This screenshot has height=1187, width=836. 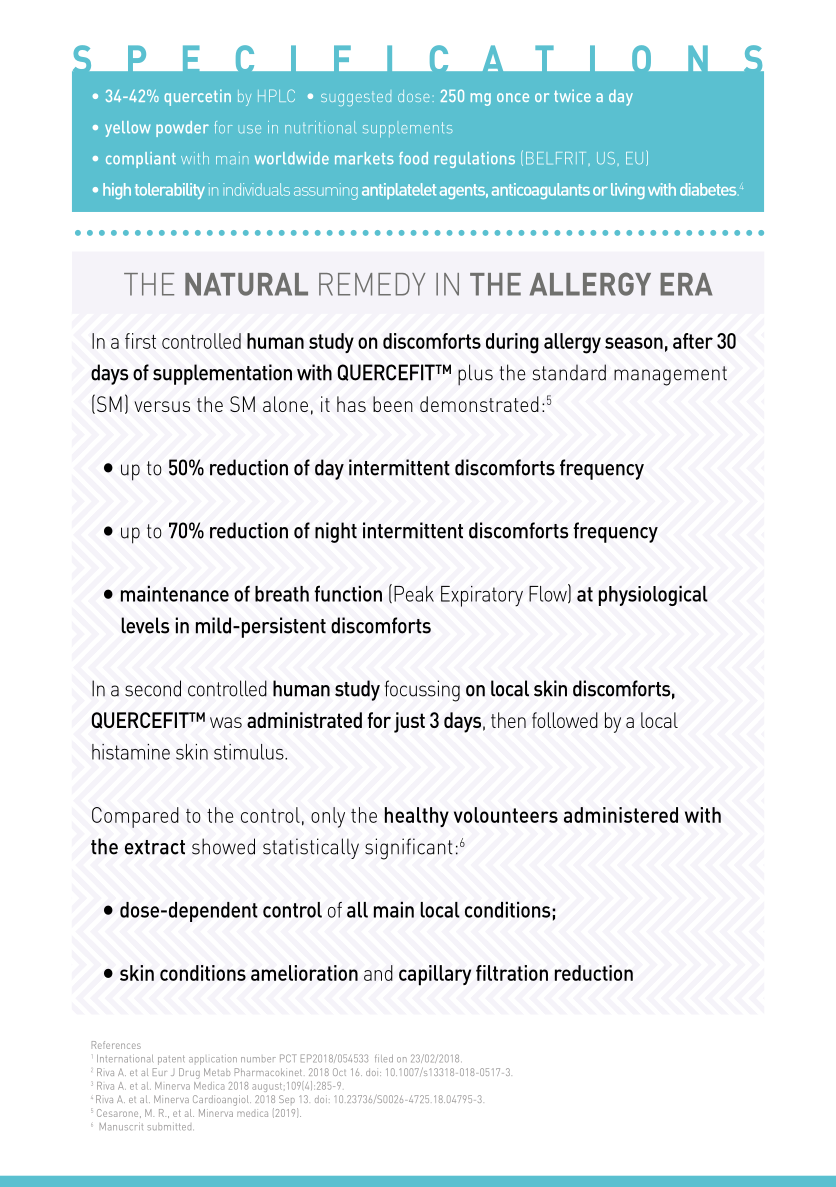 What do you see at coordinates (162, 406) in the screenshot?
I see `versus` at bounding box center [162, 406].
